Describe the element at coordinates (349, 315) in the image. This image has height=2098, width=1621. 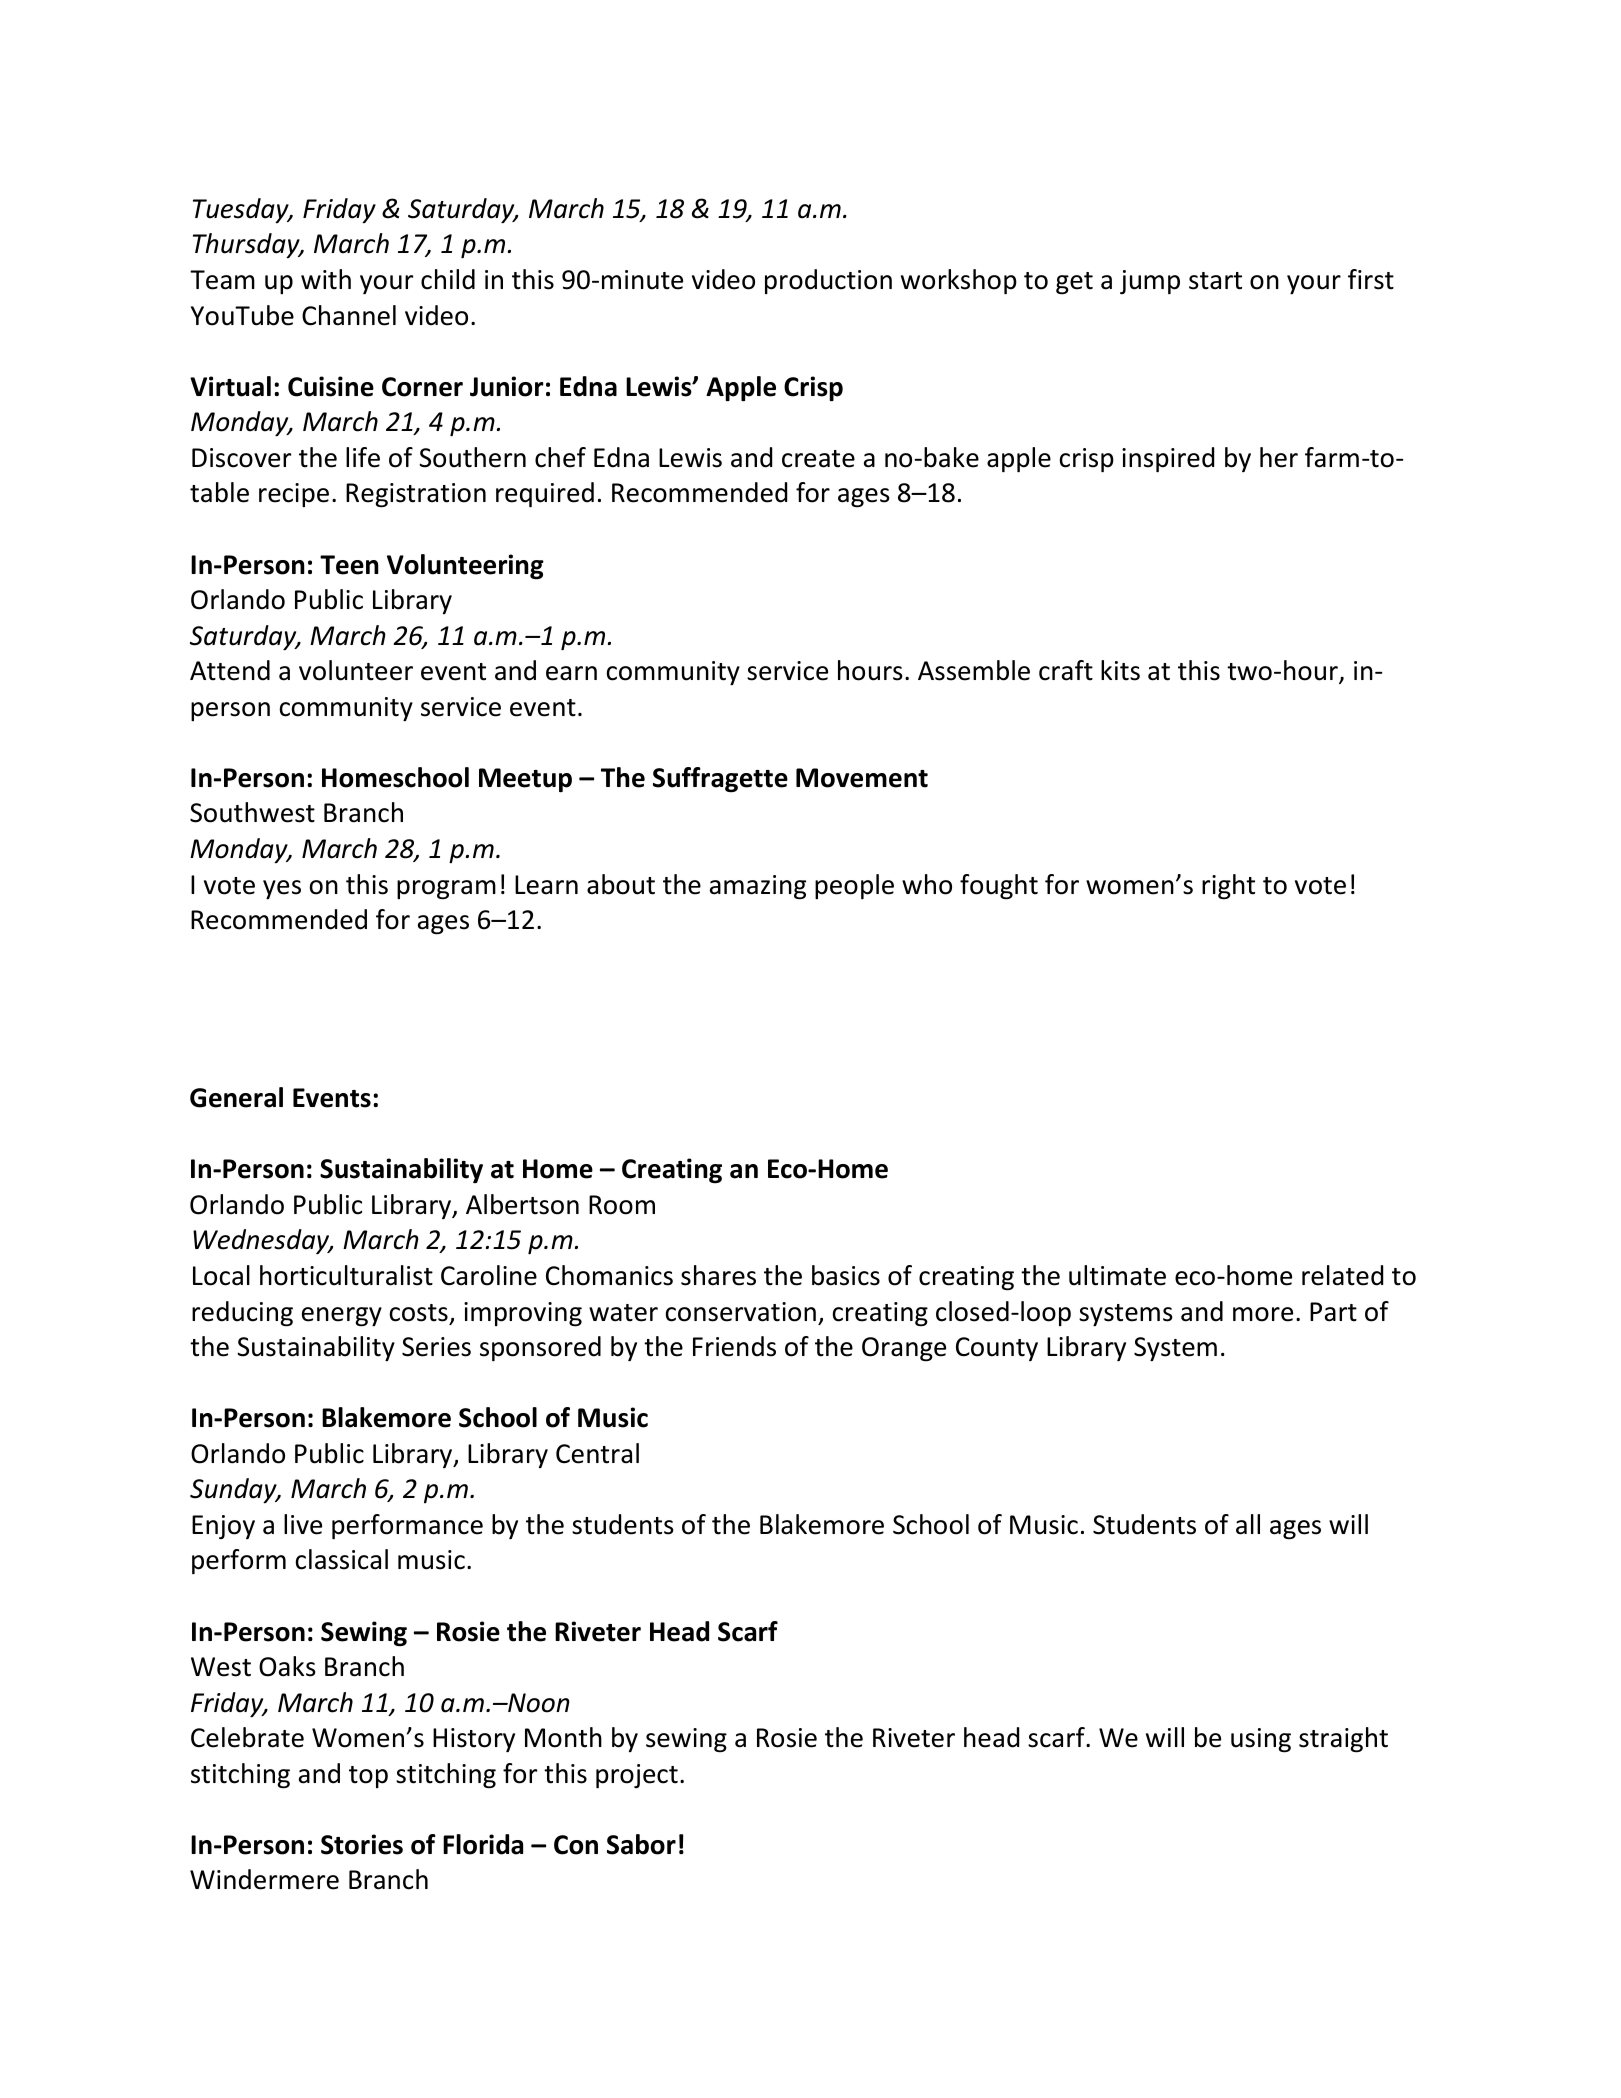
I see `Channel` at that location.
